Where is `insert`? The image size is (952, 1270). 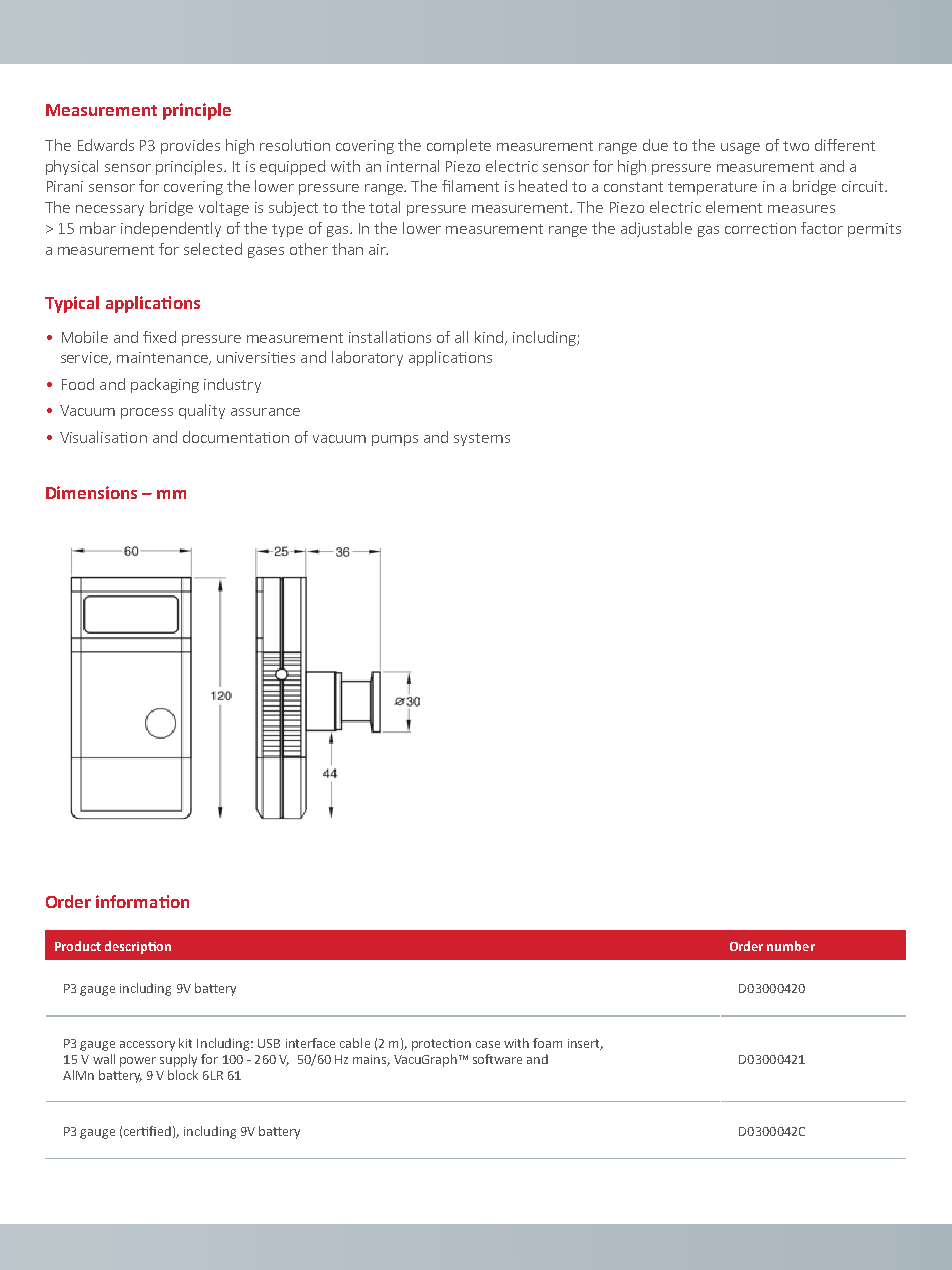 insert is located at coordinates (585, 1044).
